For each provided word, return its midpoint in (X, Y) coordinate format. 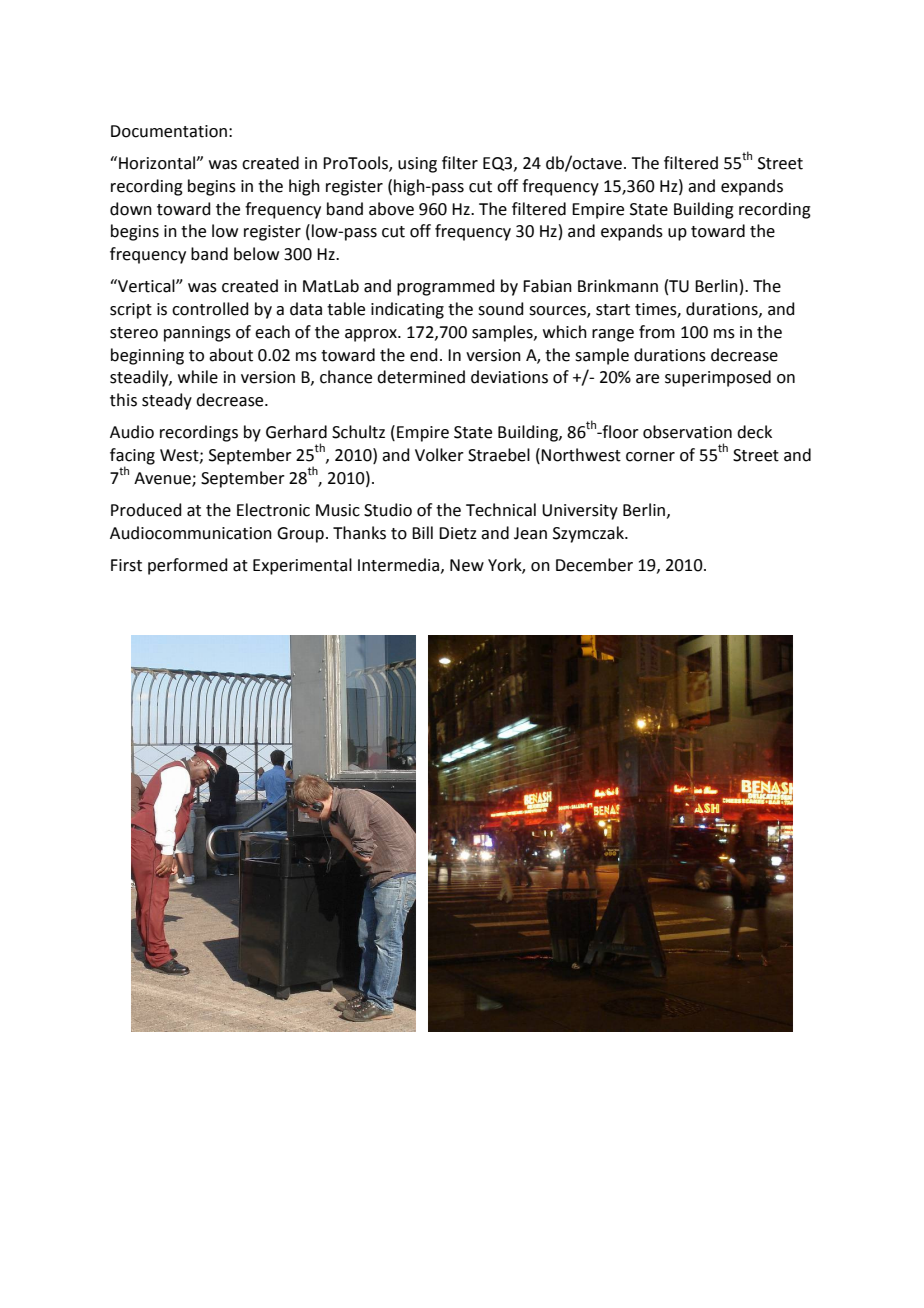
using (417, 165)
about (231, 355)
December (594, 565)
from (657, 332)
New (467, 565)
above (391, 209)
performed (188, 566)
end (424, 355)
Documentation (169, 131)
